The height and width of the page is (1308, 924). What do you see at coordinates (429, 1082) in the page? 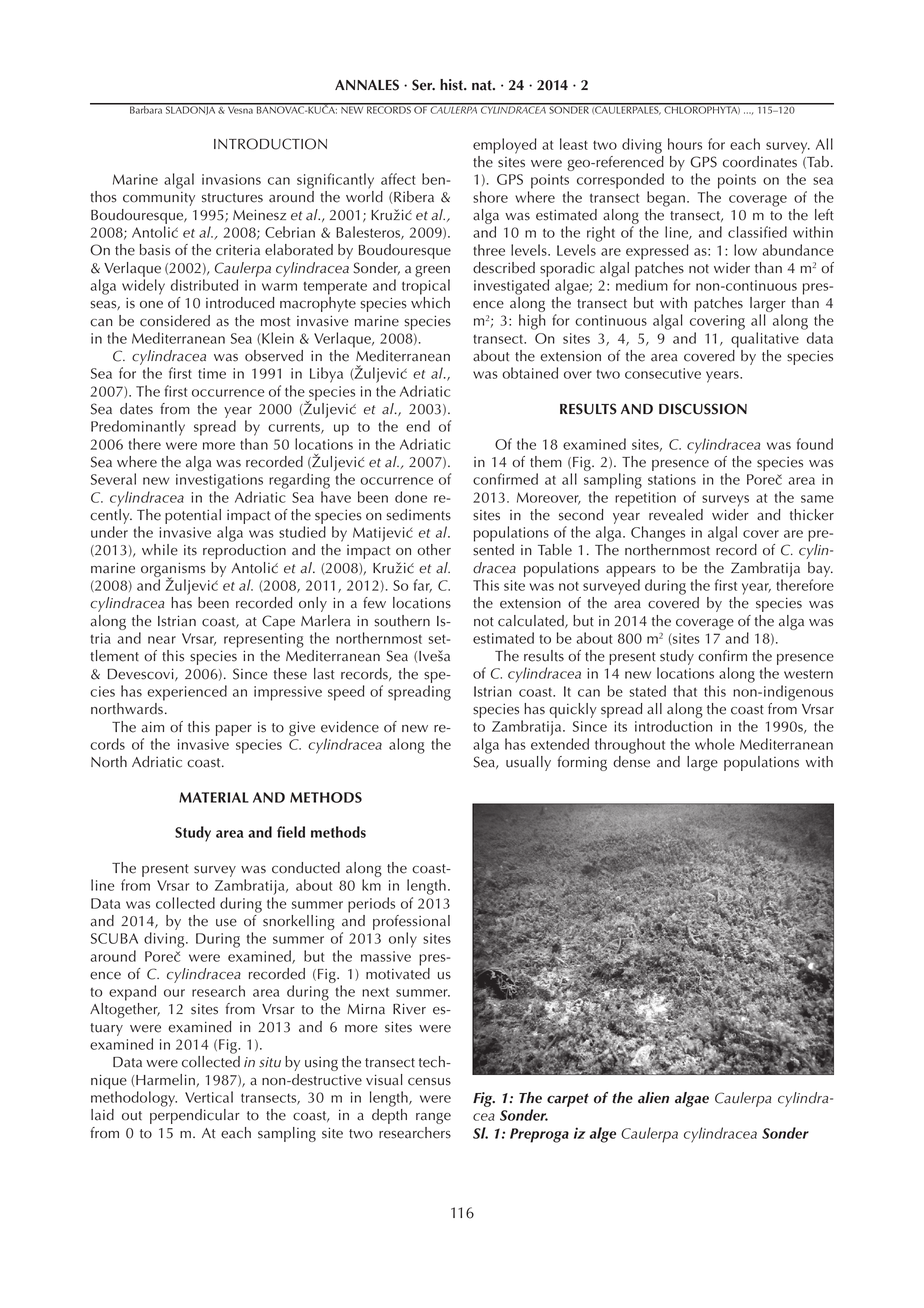
I see `census` at bounding box center [429, 1082].
